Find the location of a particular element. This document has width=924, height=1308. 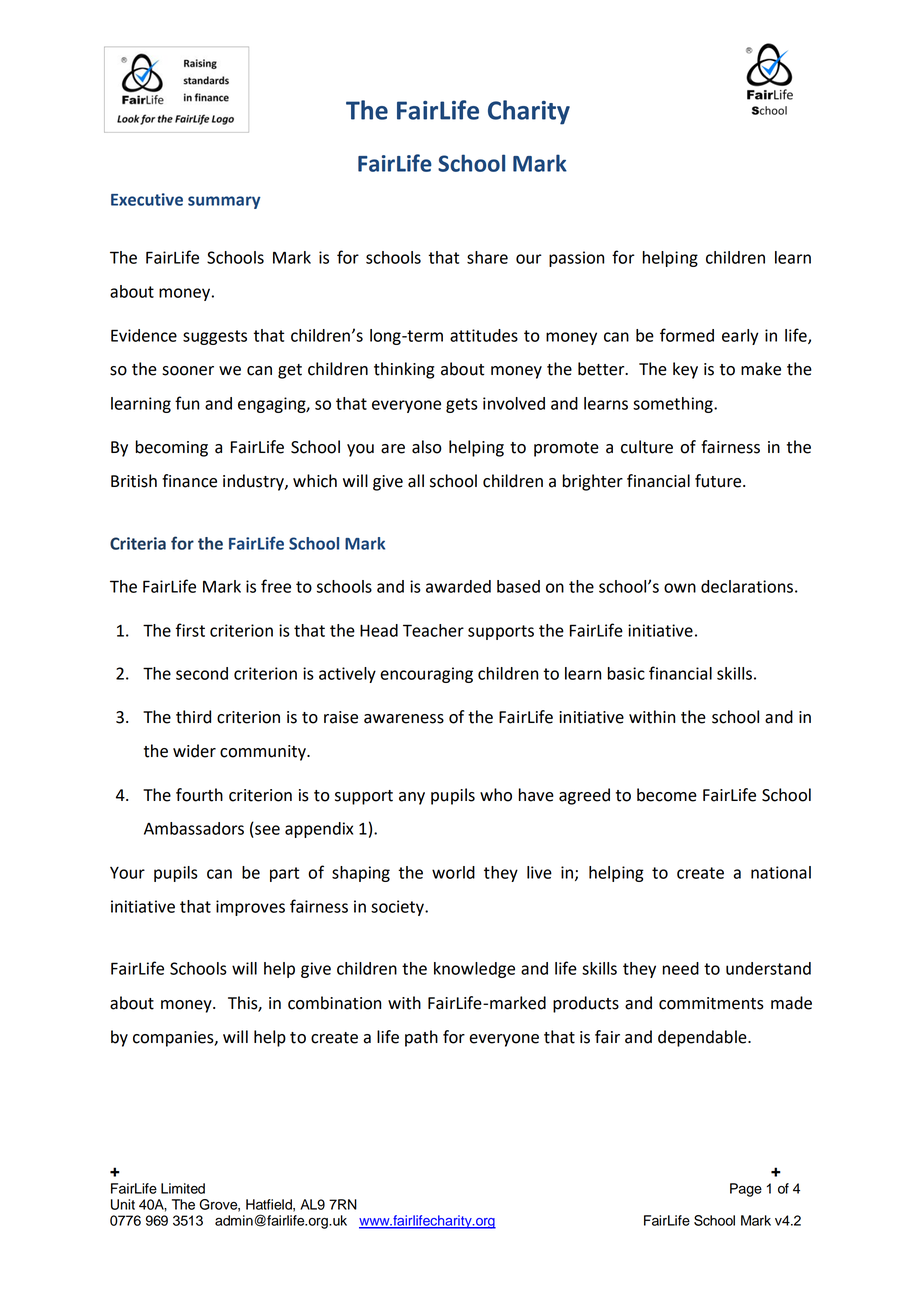

finance is located at coordinates (189, 481).
